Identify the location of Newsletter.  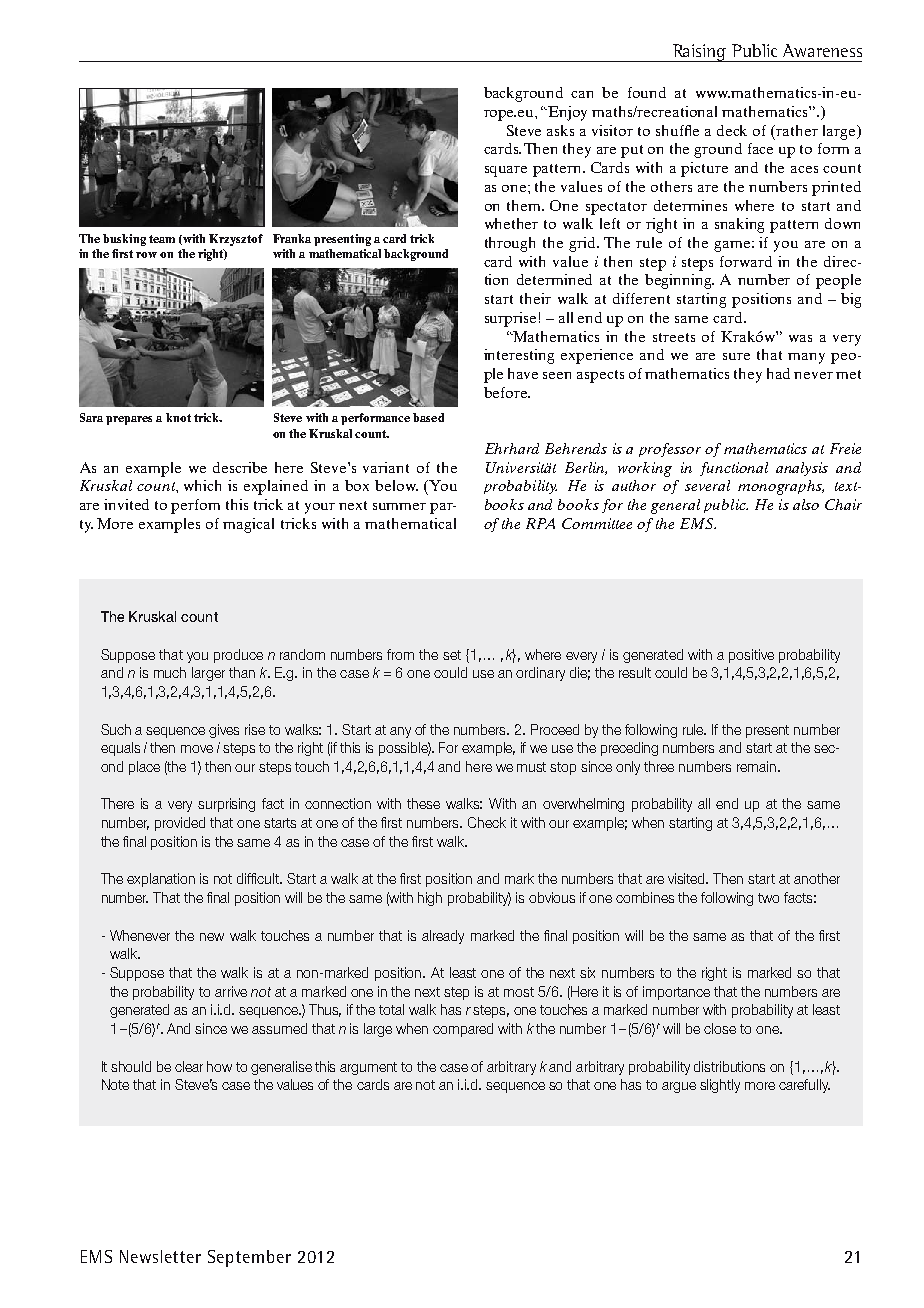
(160, 1256).
